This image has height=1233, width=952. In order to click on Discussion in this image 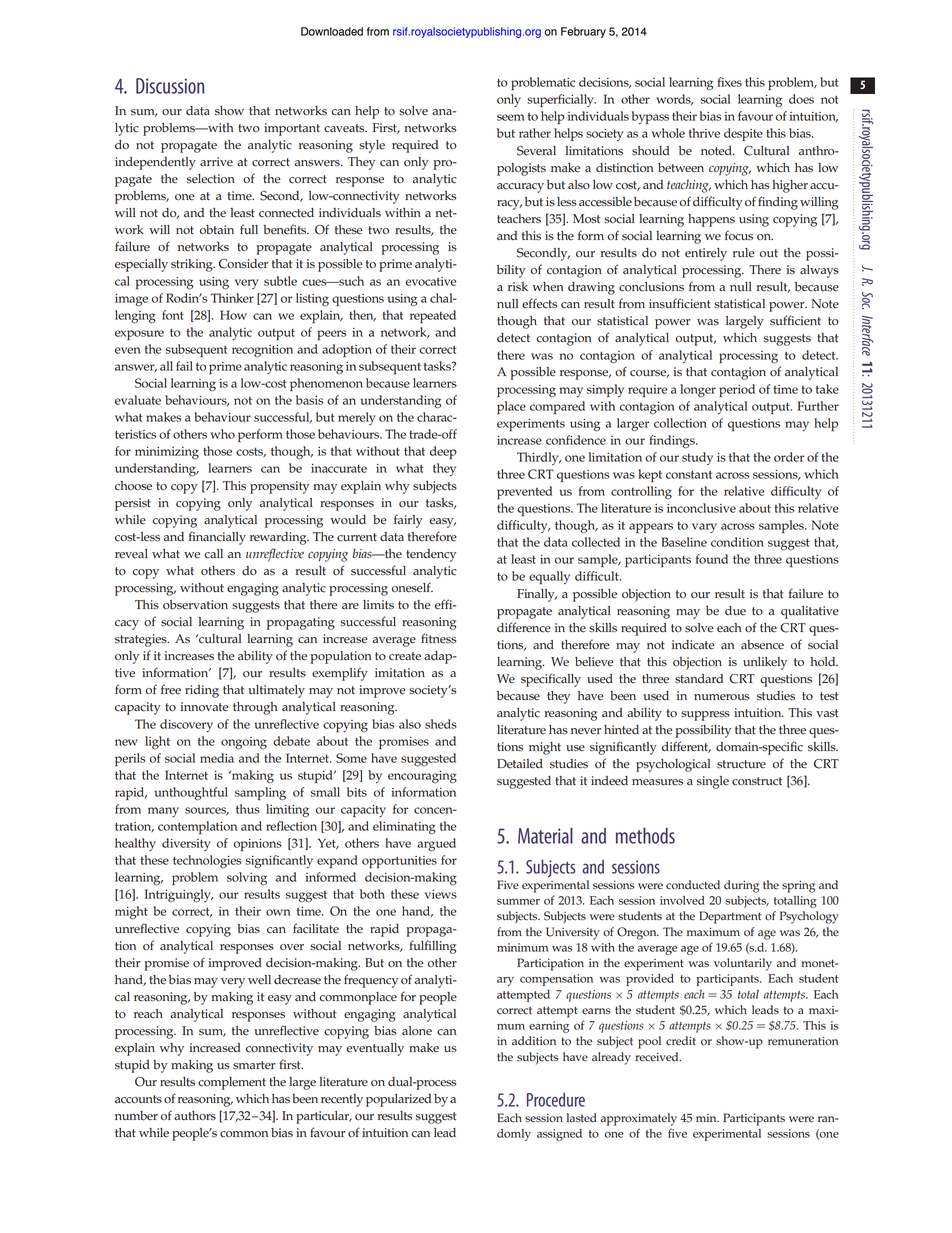, I will do `click(170, 86)`.
